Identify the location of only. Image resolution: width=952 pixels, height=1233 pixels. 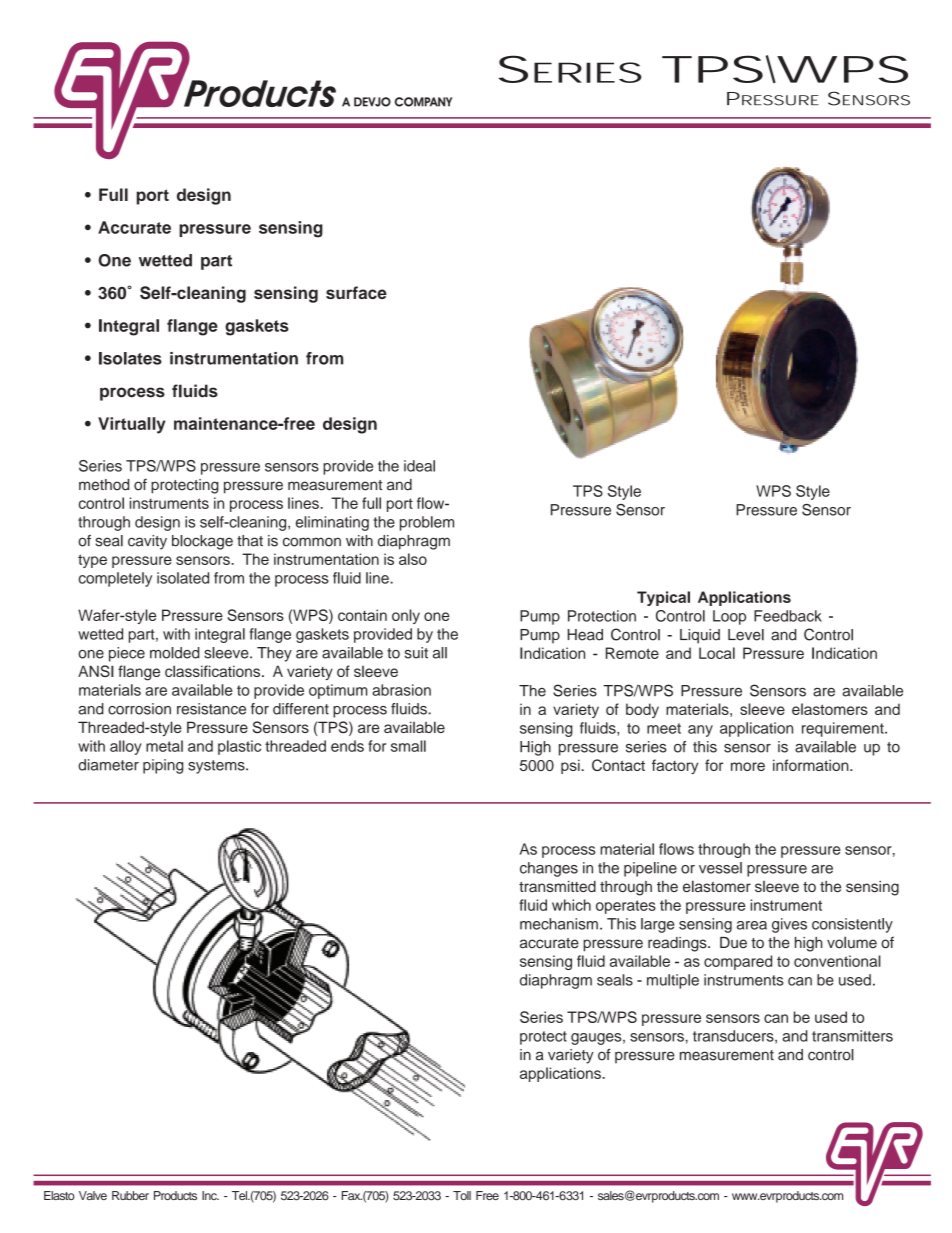
(406, 616).
